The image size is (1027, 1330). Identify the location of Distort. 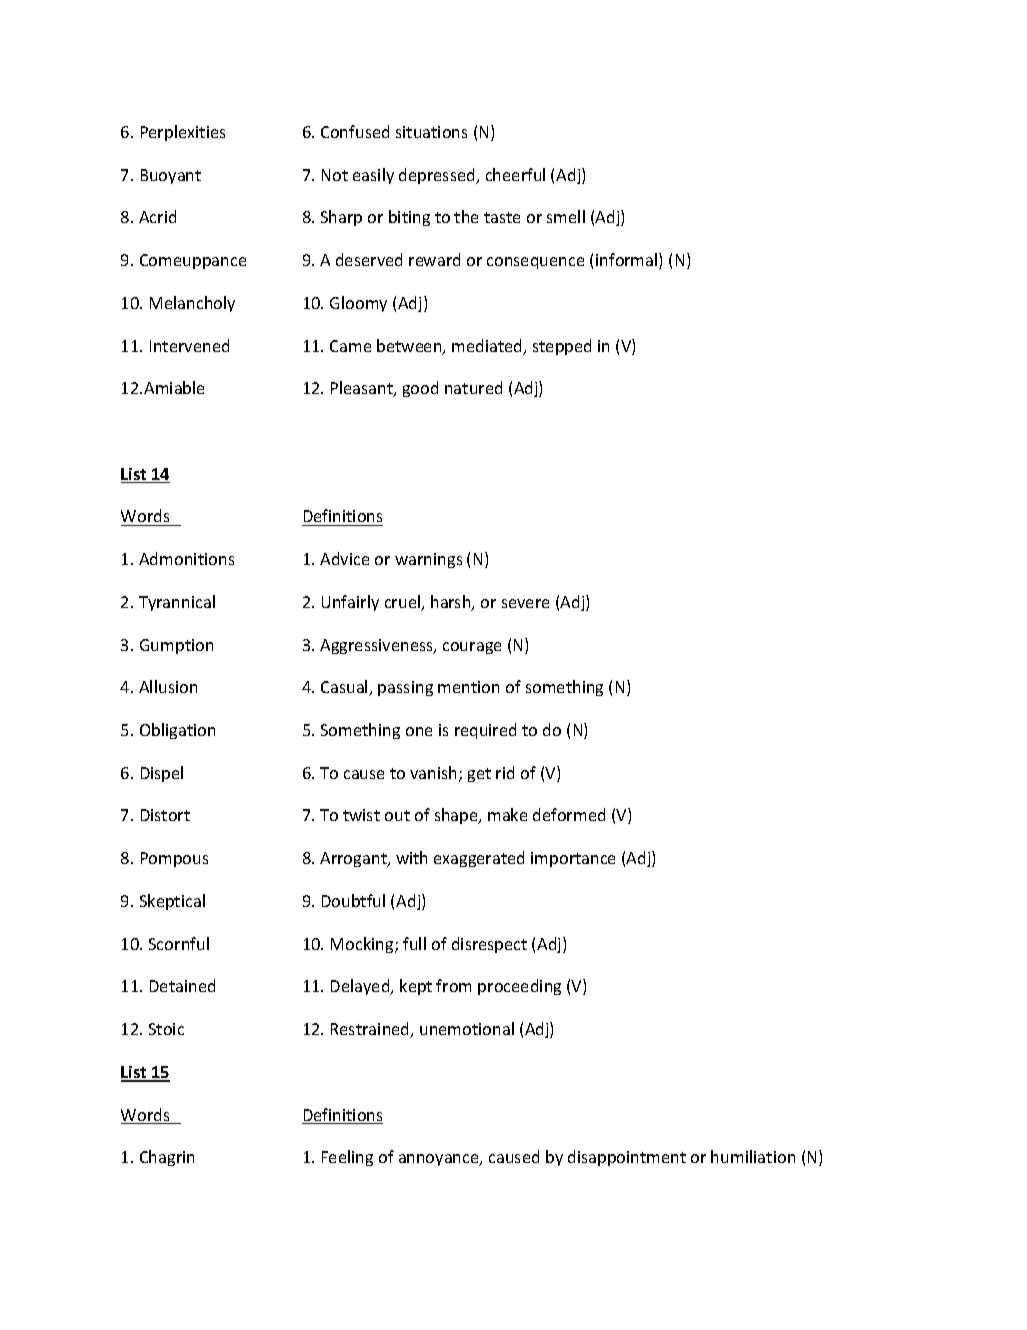
(165, 815).
